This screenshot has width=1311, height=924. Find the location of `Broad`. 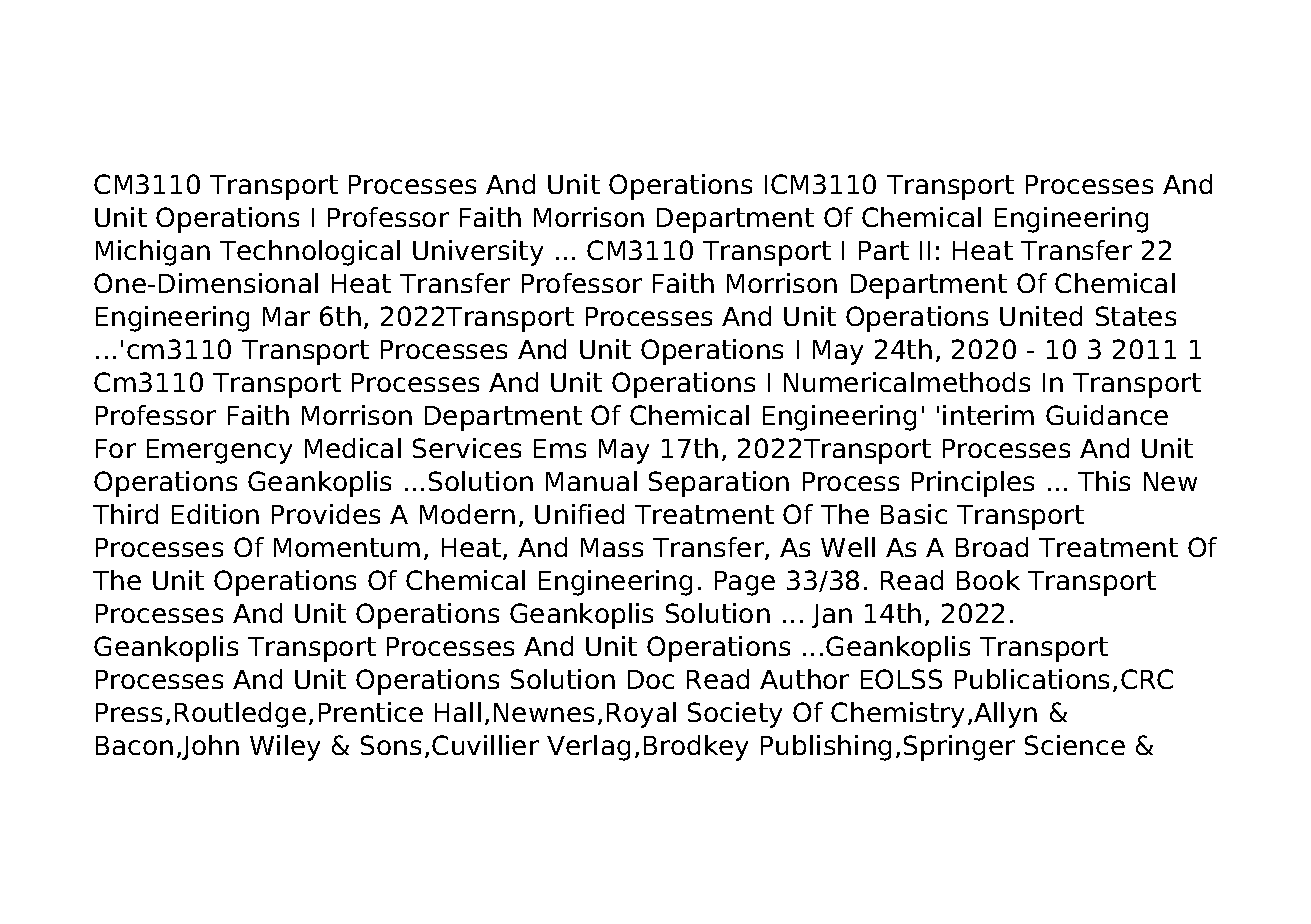

Broad is located at coordinates (992, 547).
